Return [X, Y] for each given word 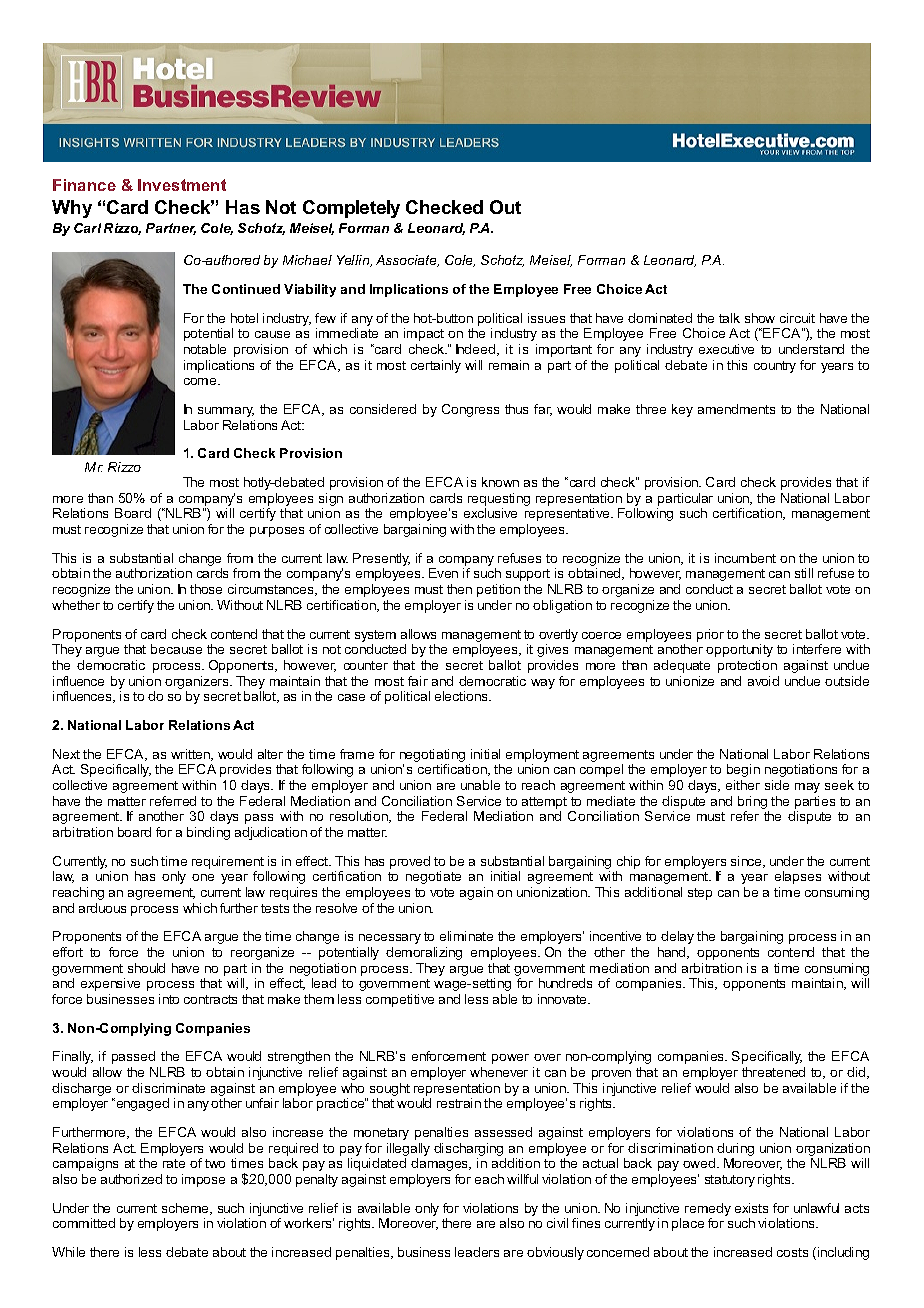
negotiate [433, 877]
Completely [351, 209]
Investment [182, 185]
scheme [186, 1209]
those [206, 589]
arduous [102, 908]
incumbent [745, 558]
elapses [798, 877]
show [760, 318]
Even [443, 573]
